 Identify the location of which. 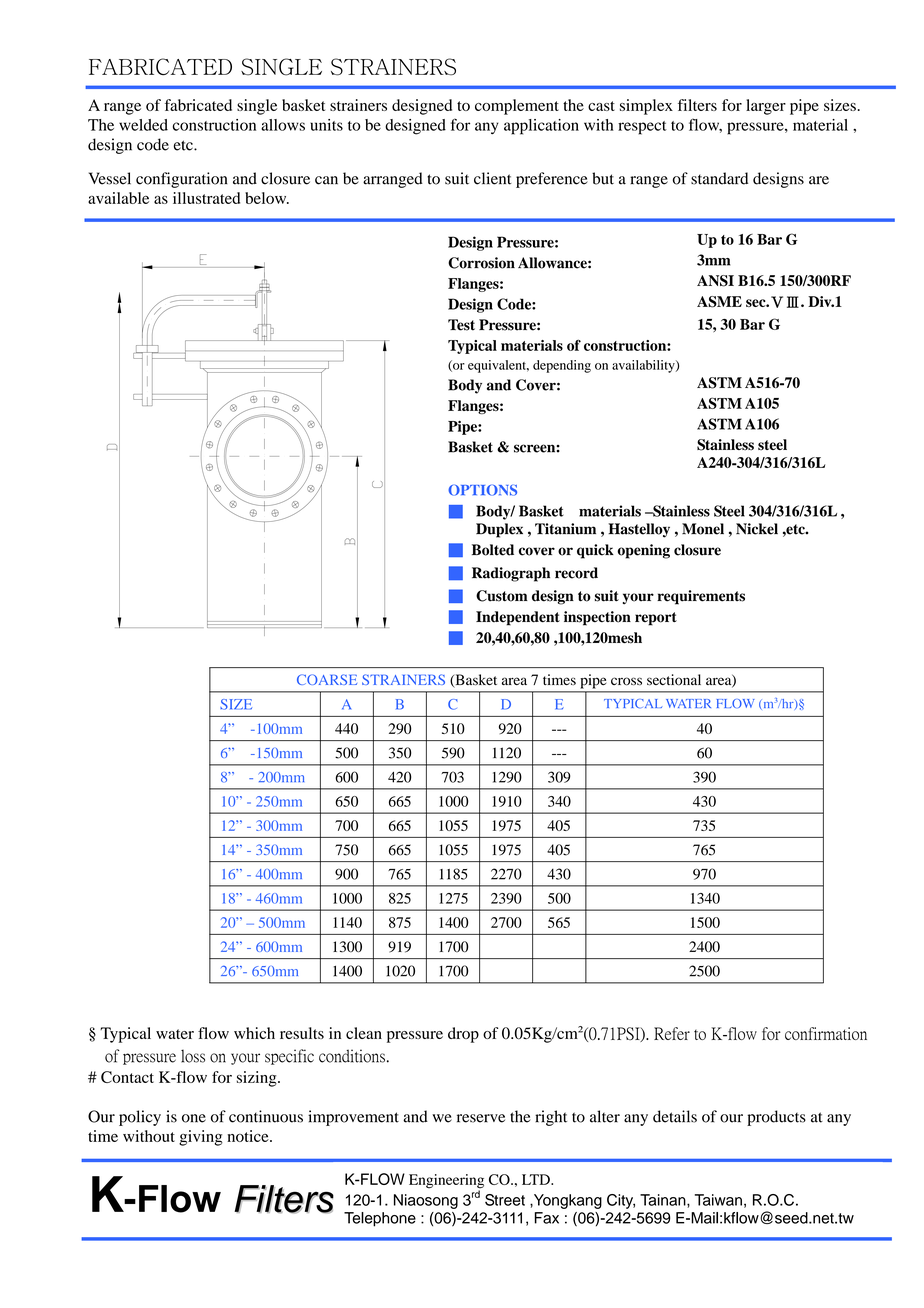
(254, 1033).
